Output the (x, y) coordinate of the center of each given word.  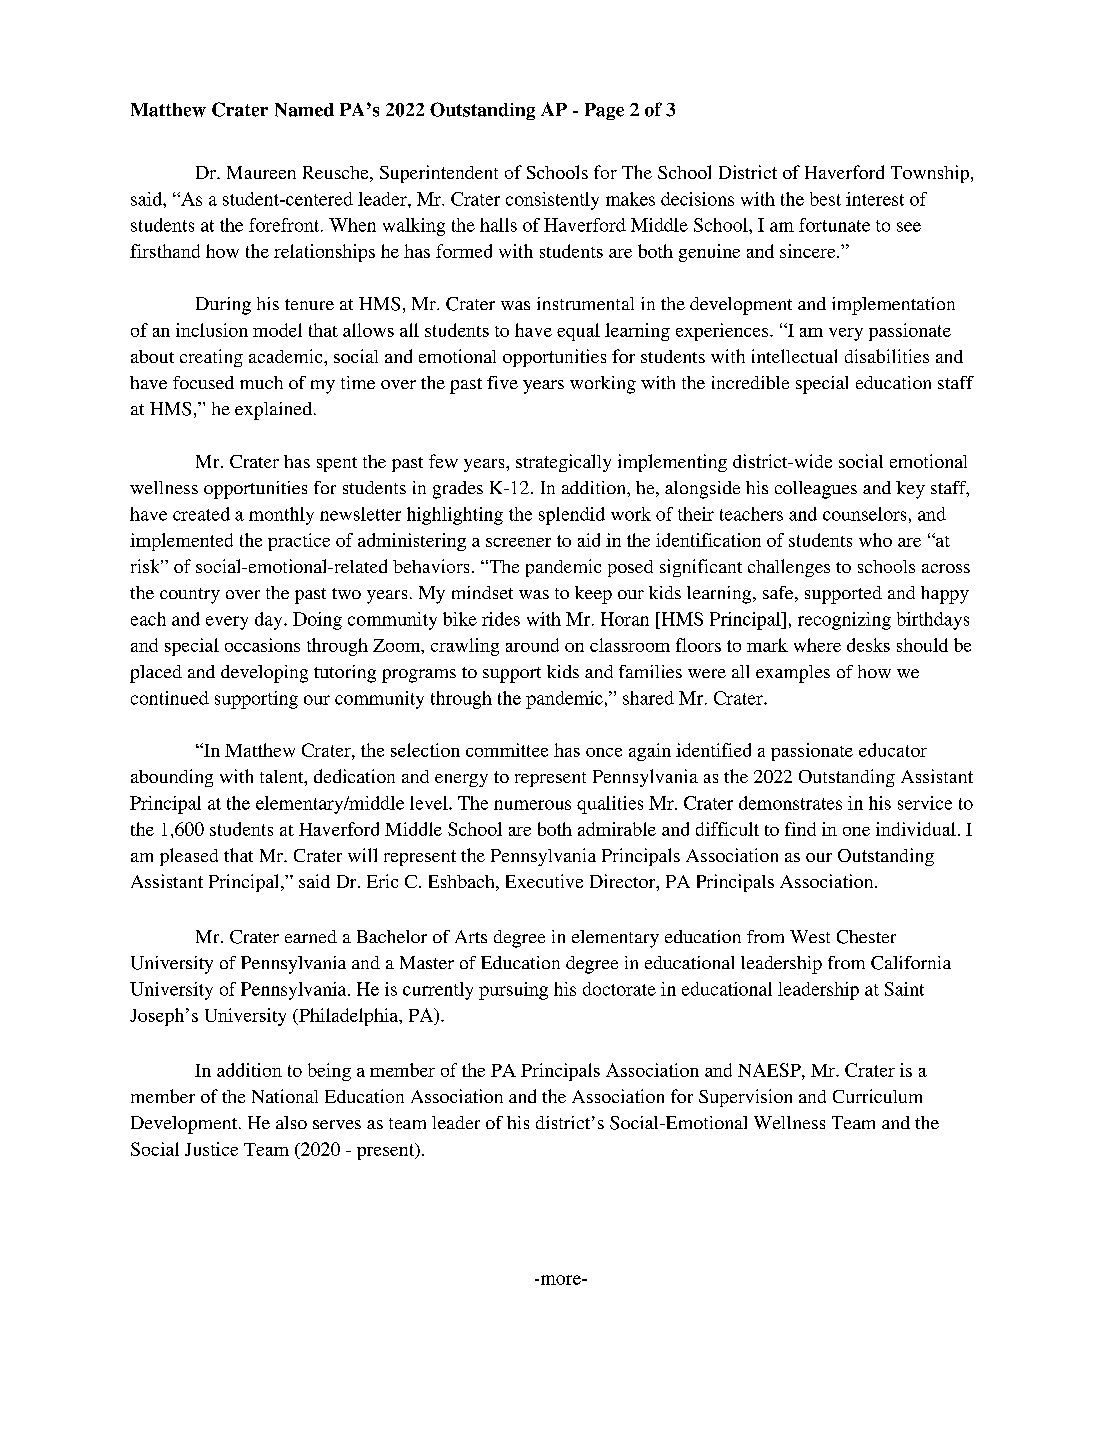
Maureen (261, 172)
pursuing (513, 991)
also (291, 1122)
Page (604, 111)
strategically (563, 463)
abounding (172, 778)
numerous (532, 805)
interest (875, 199)
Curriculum (877, 1096)
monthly (281, 516)
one (856, 831)
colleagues (816, 490)
